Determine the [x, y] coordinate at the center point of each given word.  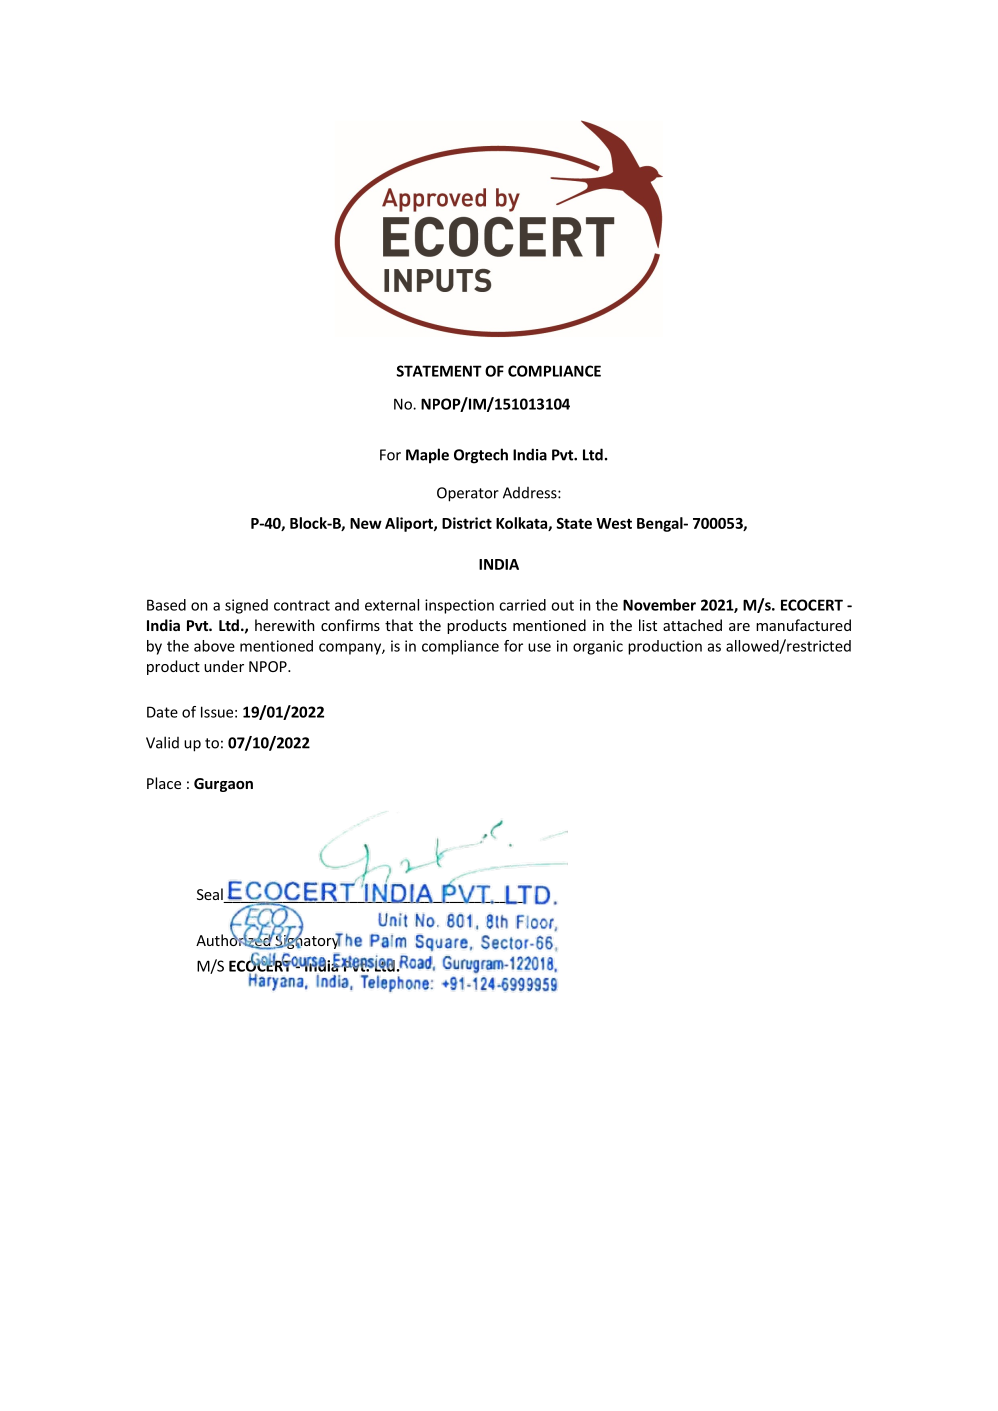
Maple [427, 456]
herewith [285, 625]
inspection [459, 606]
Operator [468, 494]
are [739, 627]
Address [531, 493]
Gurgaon [223, 785]
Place [164, 783]
